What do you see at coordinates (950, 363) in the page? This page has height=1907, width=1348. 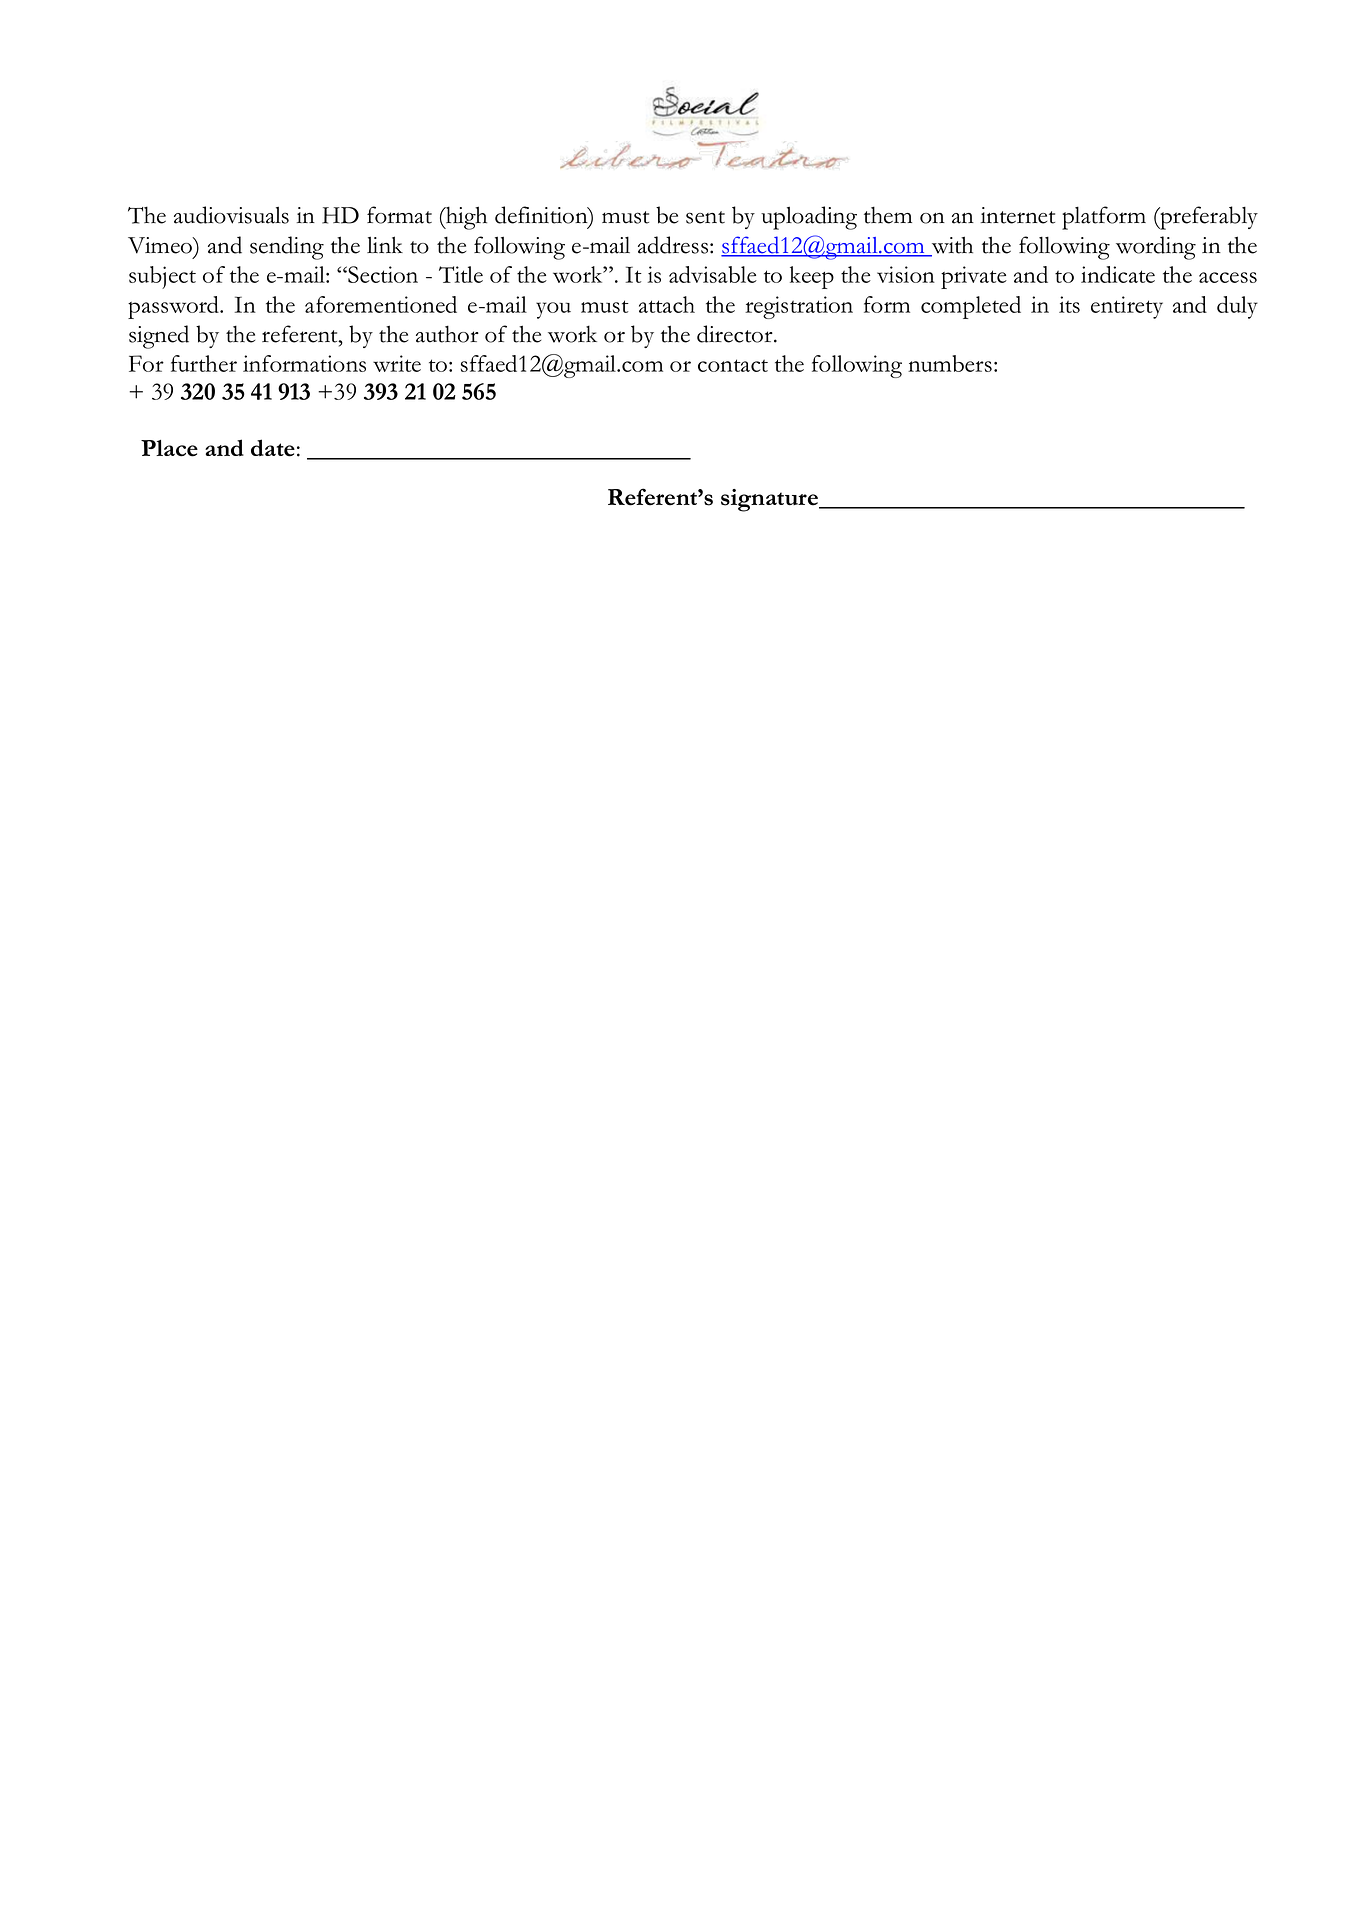 I see `numbers` at bounding box center [950, 363].
